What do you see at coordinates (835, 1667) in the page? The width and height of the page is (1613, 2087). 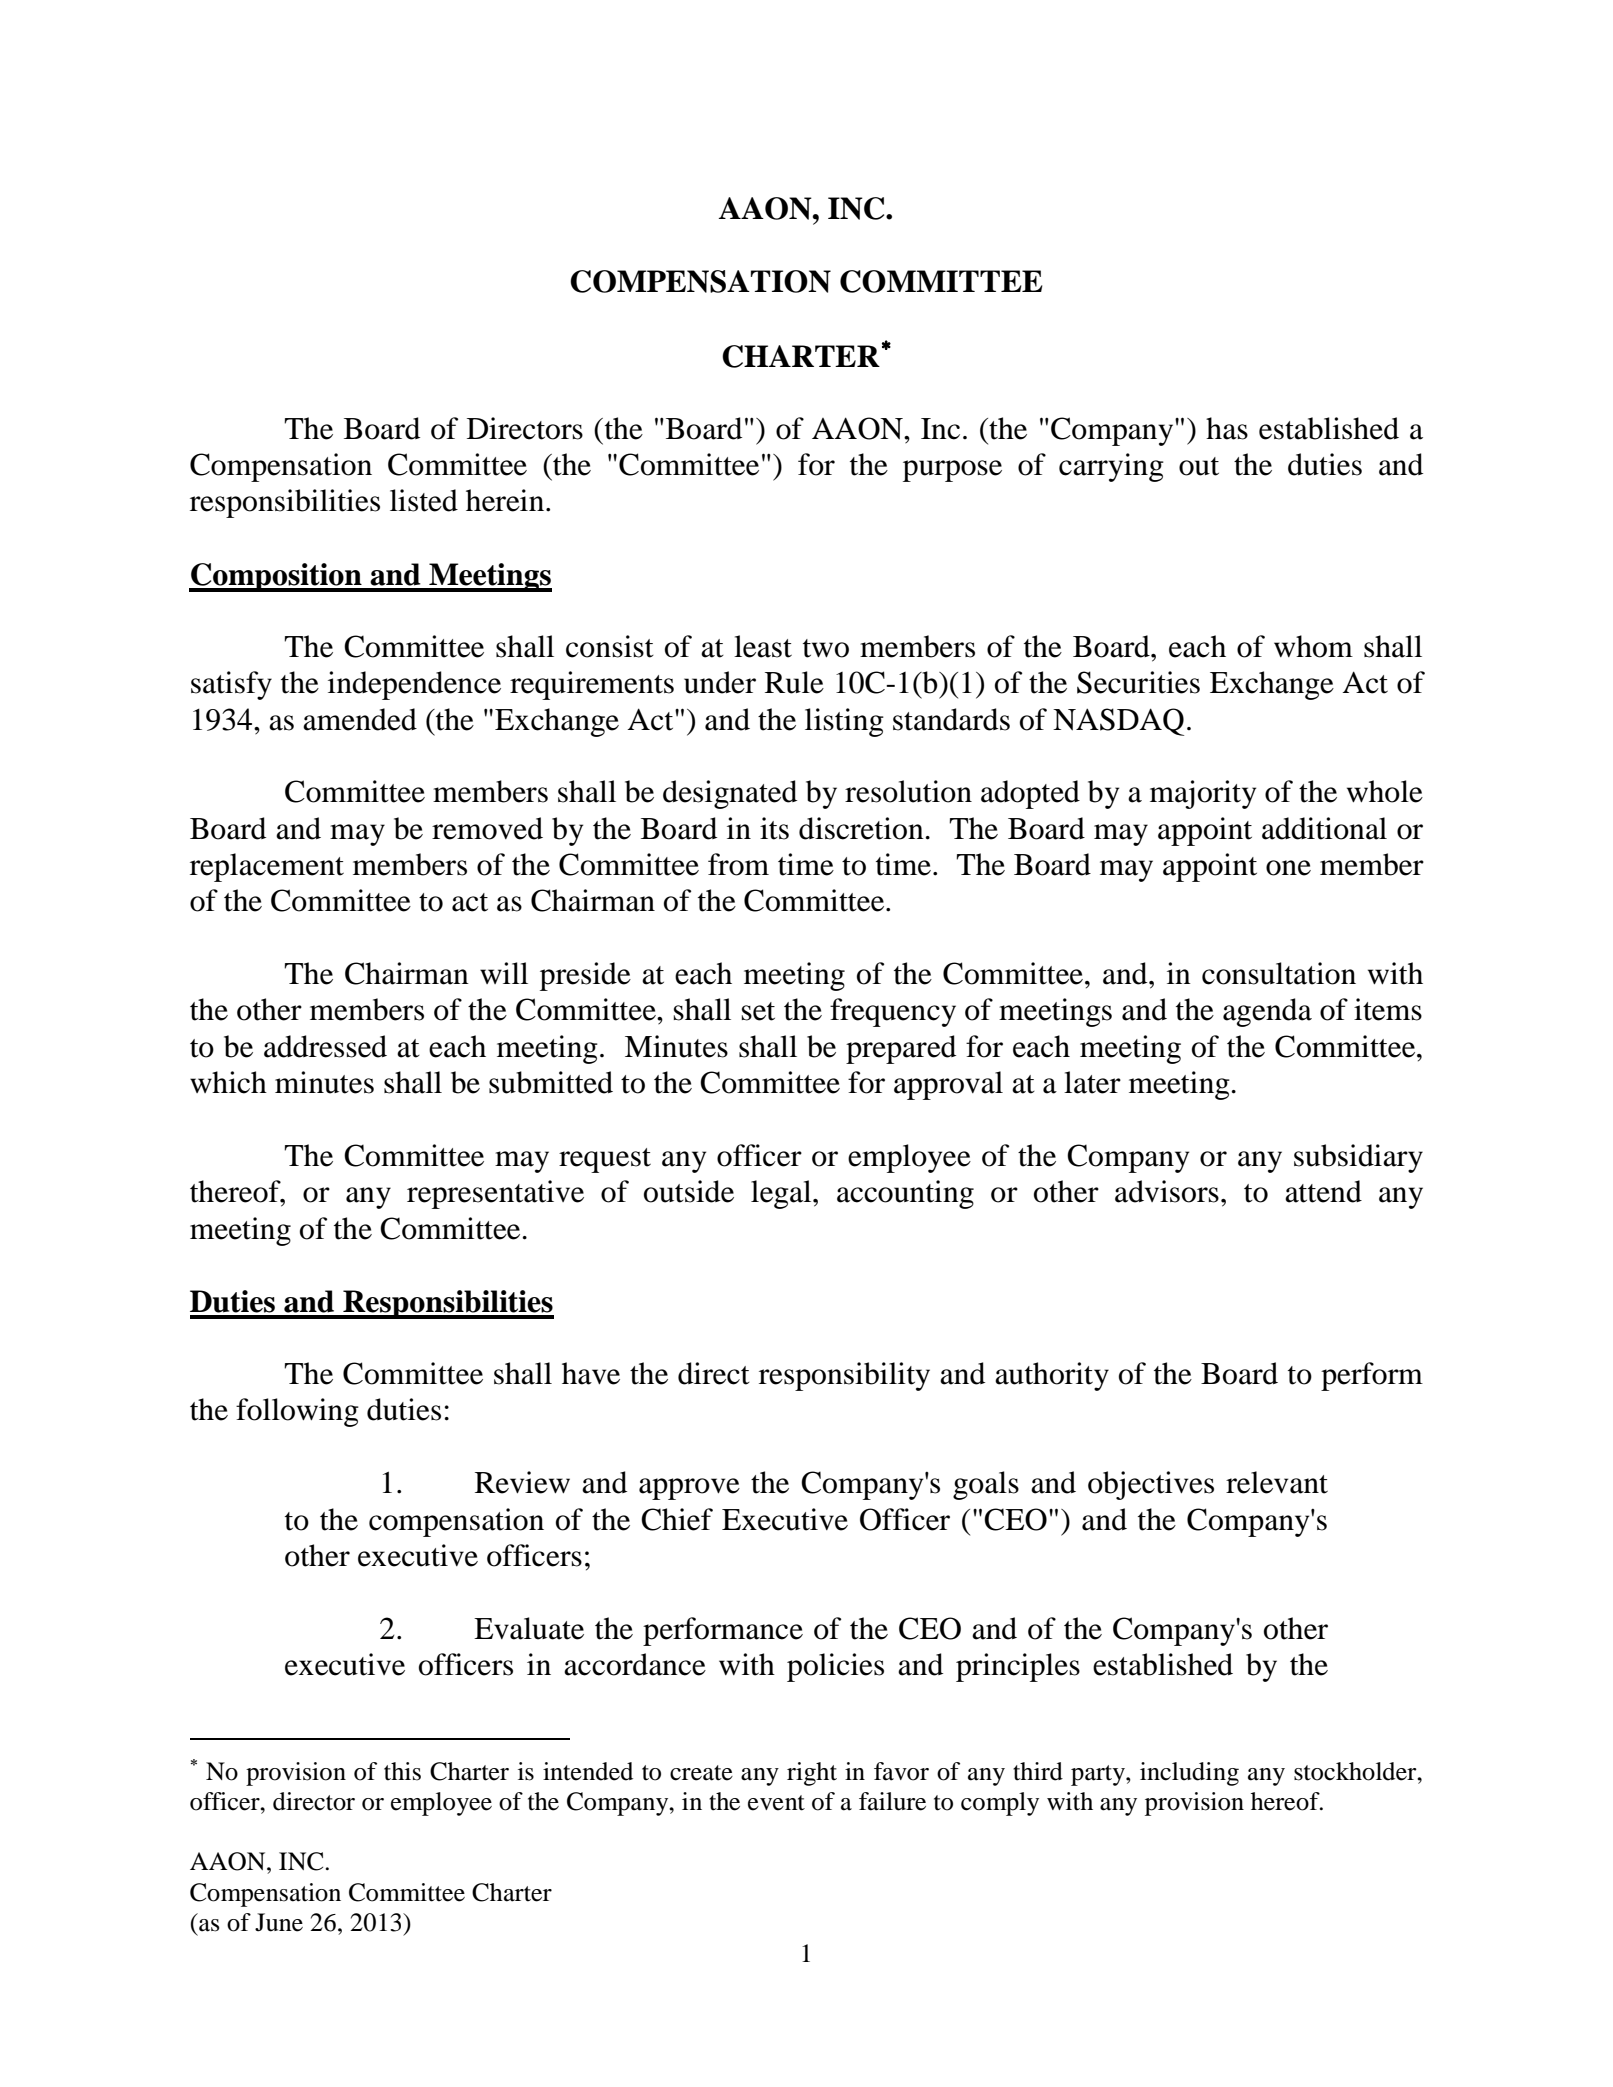 I see `policies` at bounding box center [835, 1667].
